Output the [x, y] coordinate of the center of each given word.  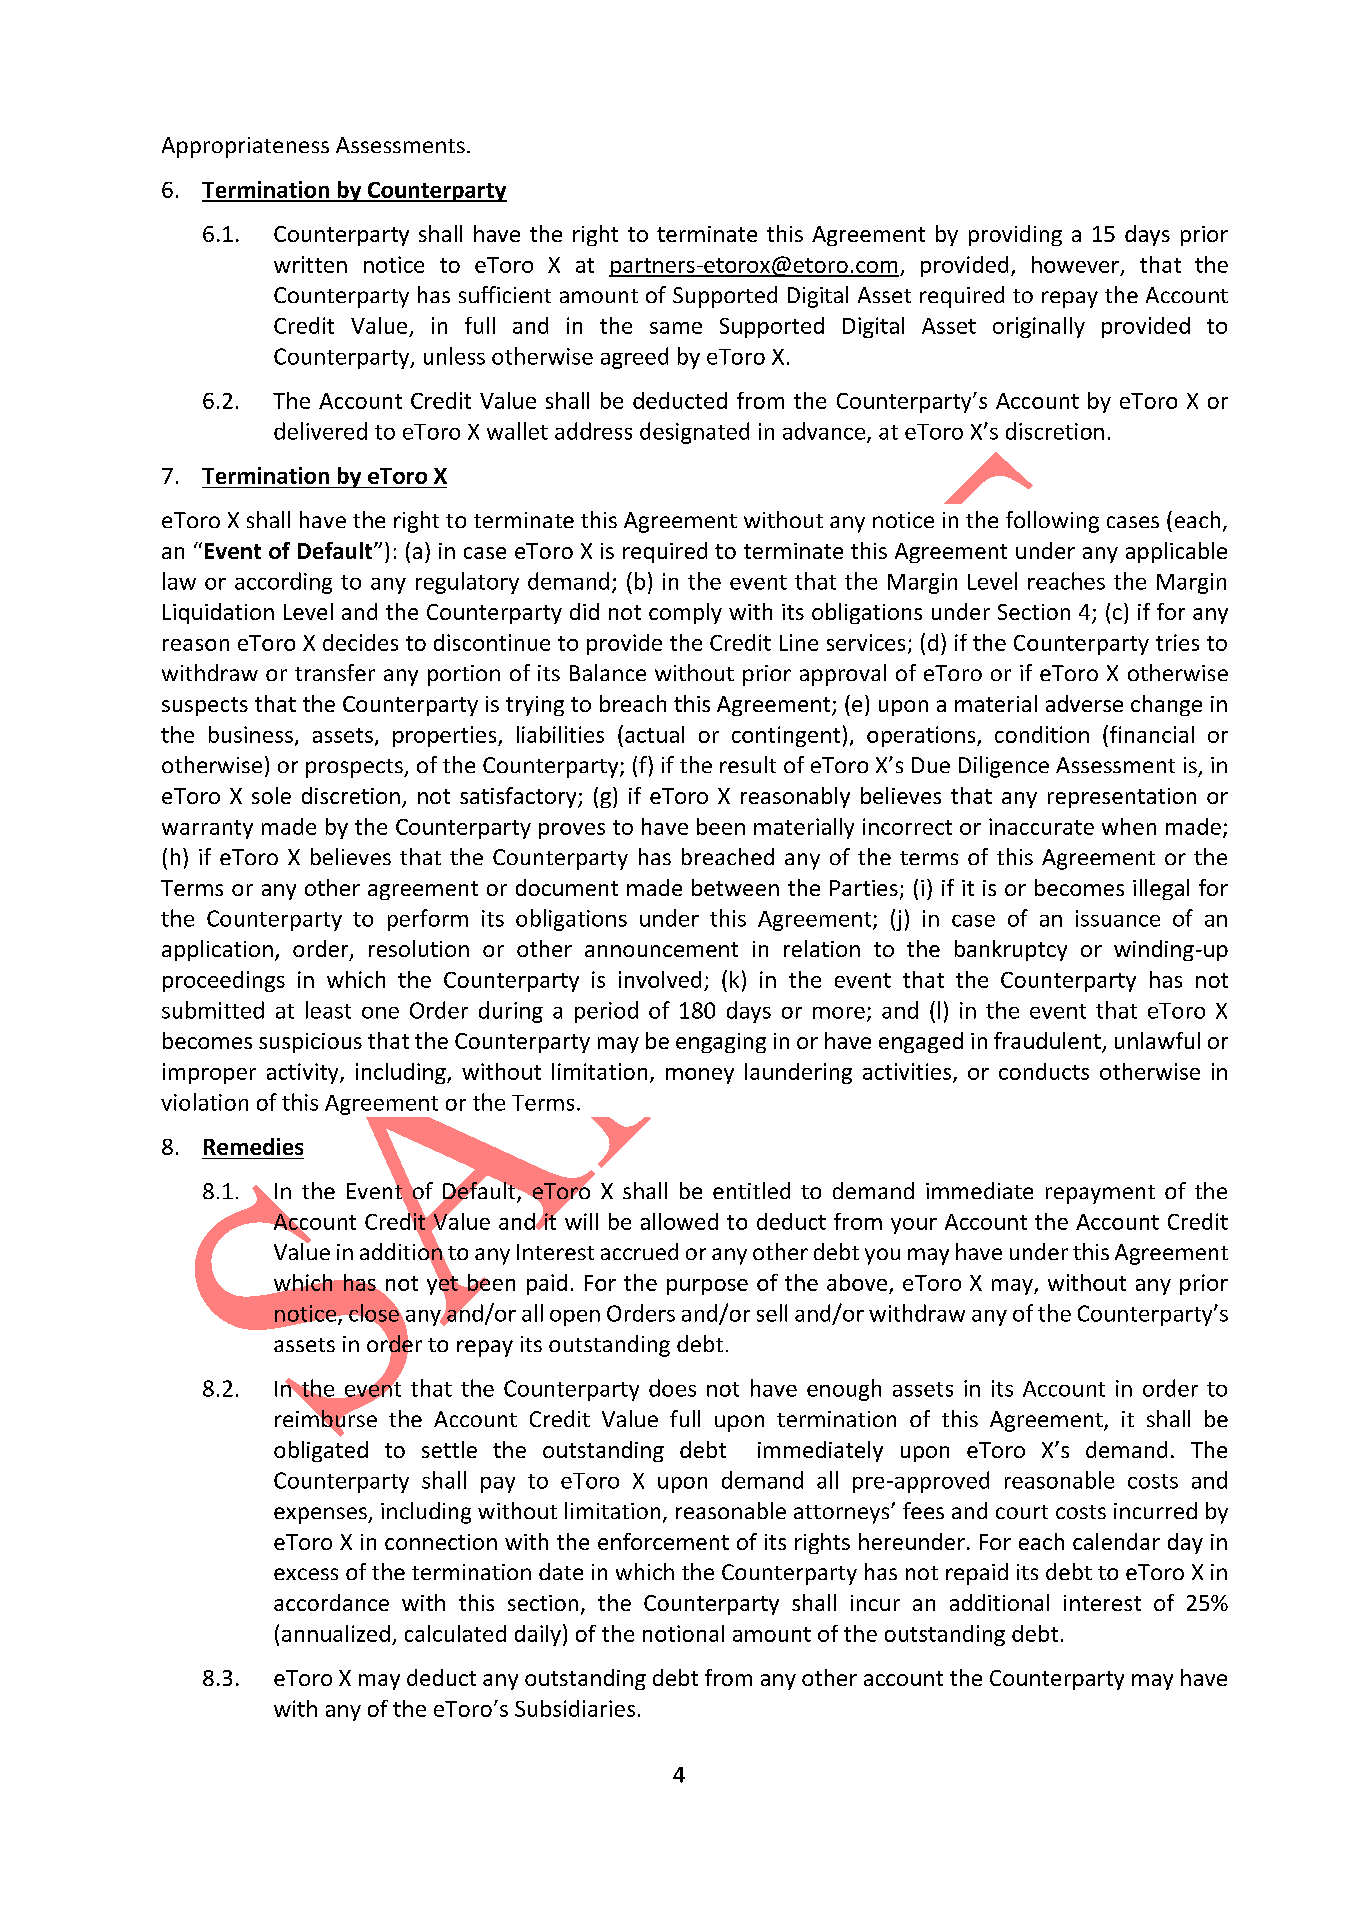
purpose [707, 1287]
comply [685, 613]
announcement [661, 949]
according [283, 583]
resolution [419, 948]
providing [1015, 235]
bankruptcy [1011, 950]
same [676, 328]
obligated [321, 1451]
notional [683, 1633]
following [1052, 522]
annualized [336, 1633]
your [914, 1226]
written [310, 264]
